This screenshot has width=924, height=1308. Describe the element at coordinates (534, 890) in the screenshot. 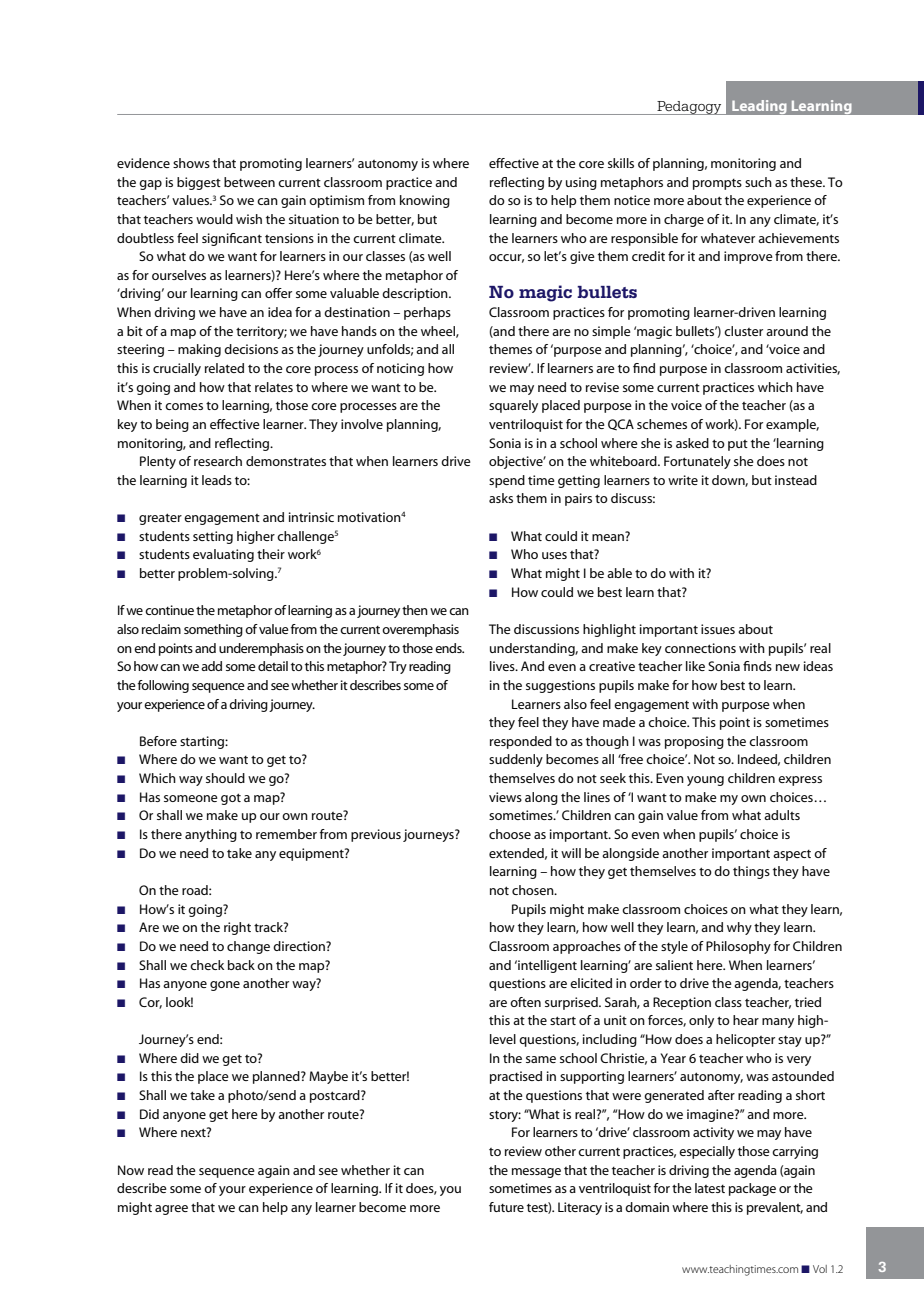

I see `chosen` at that location.
